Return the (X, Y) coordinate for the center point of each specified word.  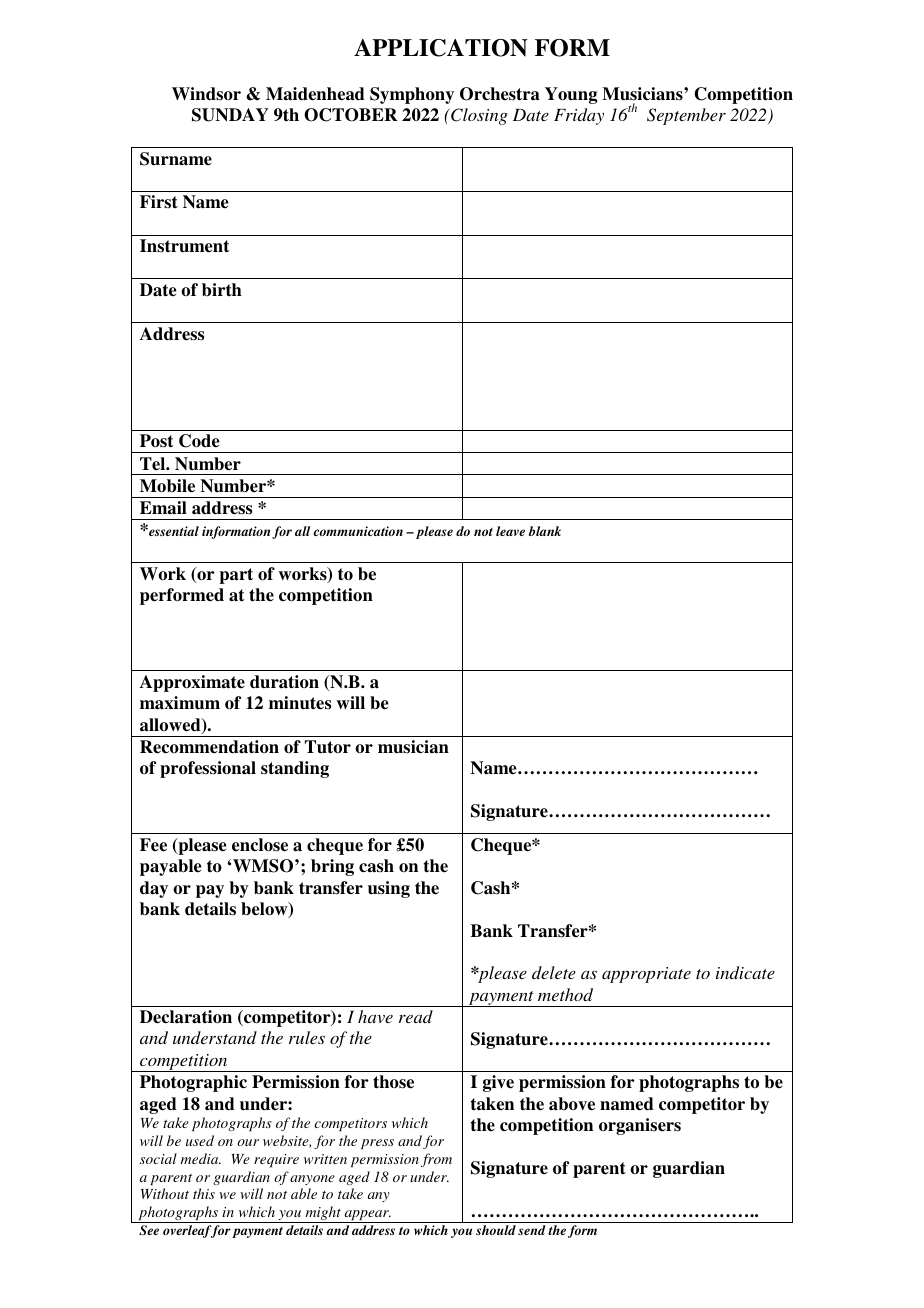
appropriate (646, 975)
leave (510, 531)
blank (545, 531)
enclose (260, 845)
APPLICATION (441, 48)
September (686, 116)
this (204, 1193)
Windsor (206, 94)
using (389, 889)
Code (199, 441)
